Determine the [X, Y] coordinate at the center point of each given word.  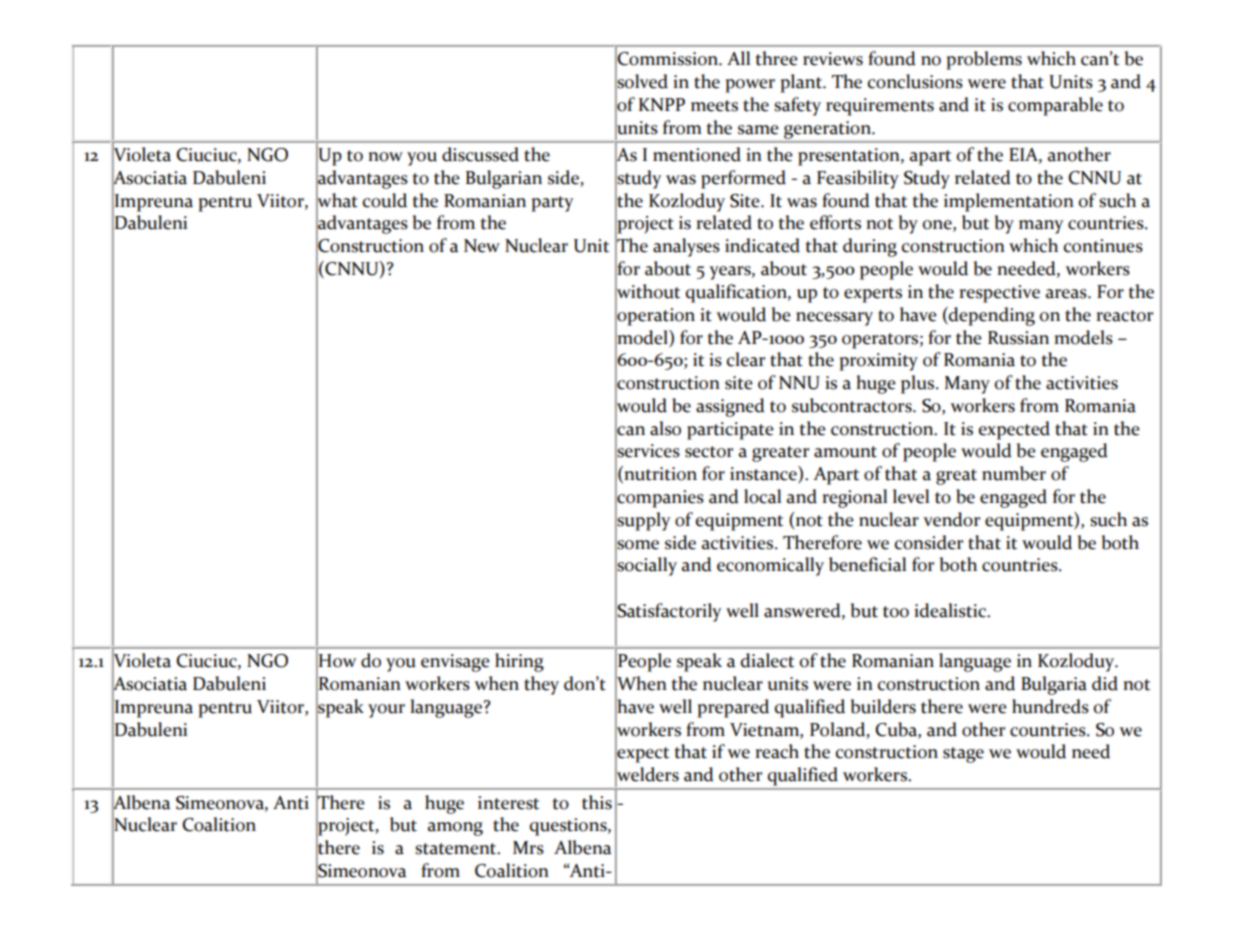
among [455, 829]
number [1014, 473]
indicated [762, 245]
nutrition [659, 474]
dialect [767, 660]
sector [709, 452]
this [597, 802]
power [750, 86]
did [1105, 683]
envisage [455, 663]
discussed [480, 154]
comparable [1055, 106]
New [482, 246]
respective [999, 294]
